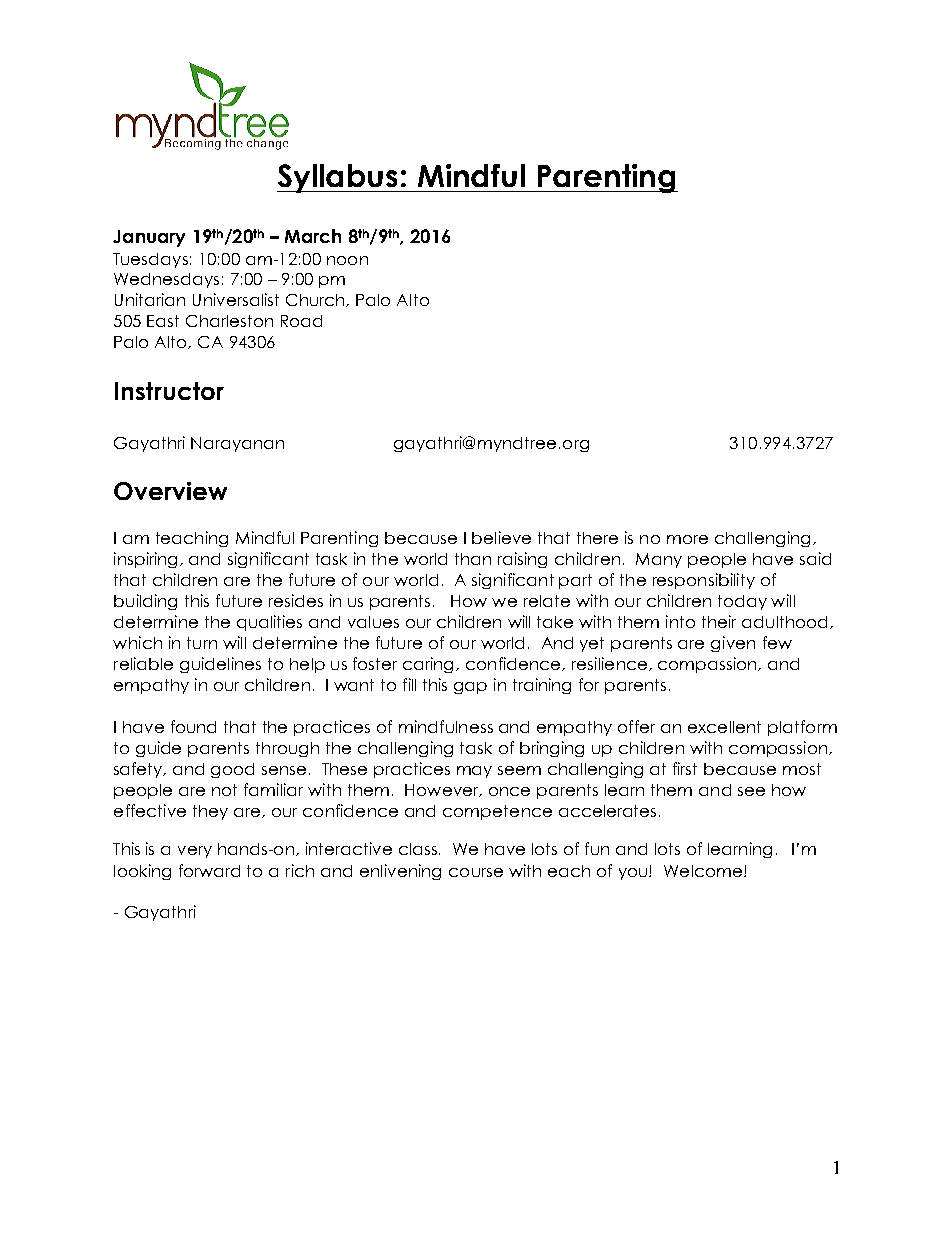 This page has width=952, height=1233. I want to click on more, so click(687, 539).
